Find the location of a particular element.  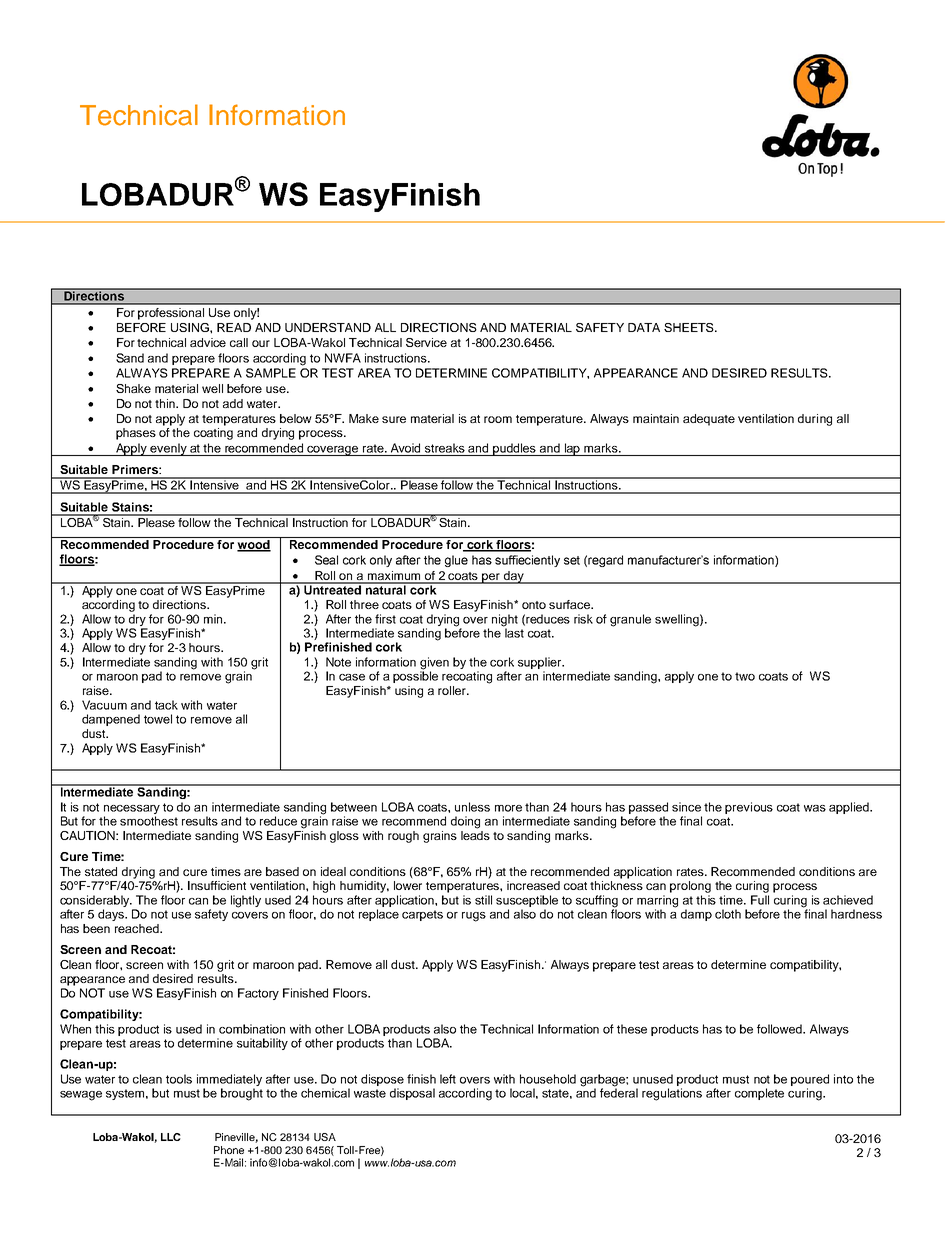

two is located at coordinates (745, 676).
